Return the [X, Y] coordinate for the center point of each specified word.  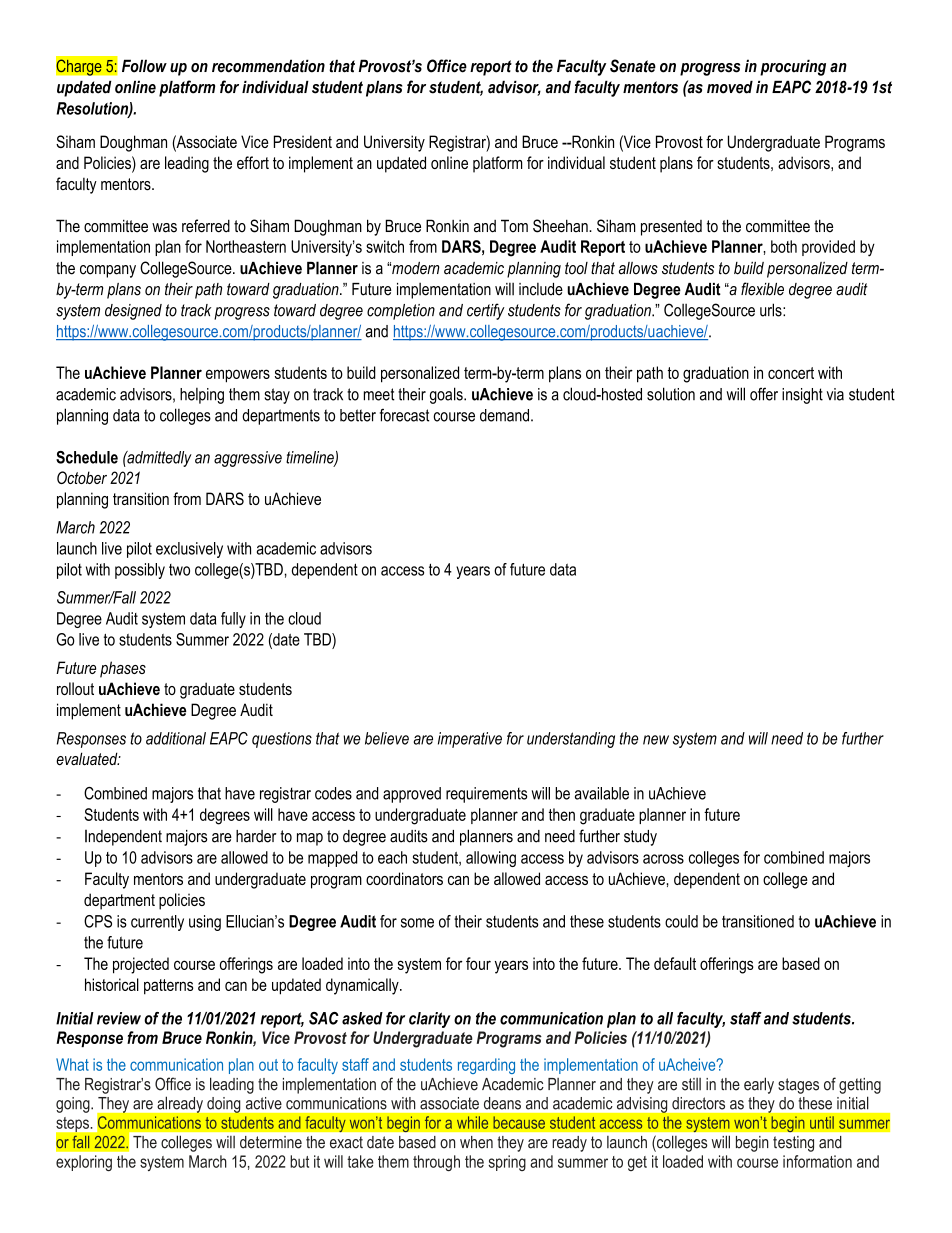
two [179, 570]
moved [730, 87]
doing [223, 1105]
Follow [144, 66]
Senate [633, 66]
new [656, 740]
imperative [470, 740]
